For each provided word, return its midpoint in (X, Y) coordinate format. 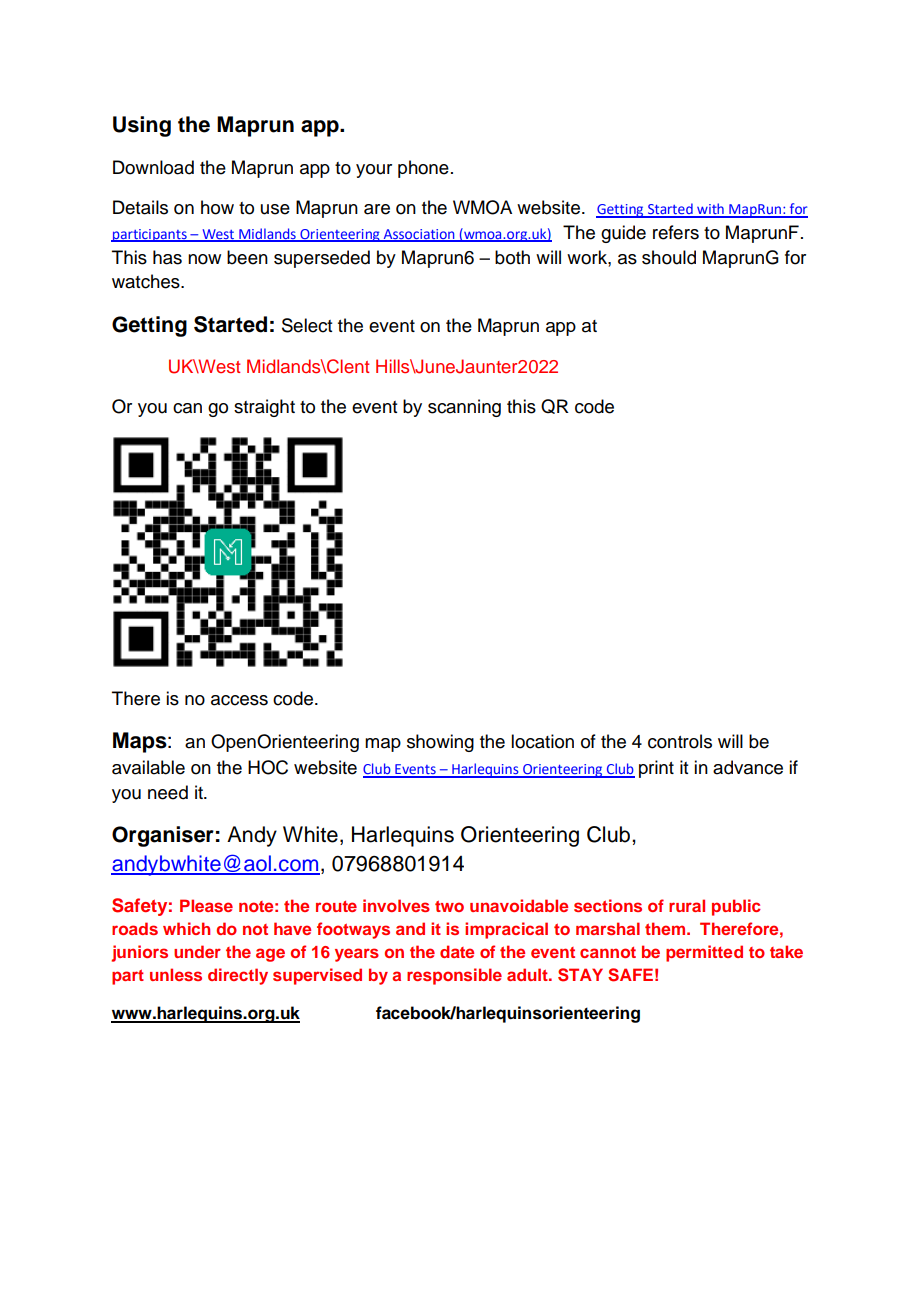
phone (423, 169)
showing (440, 743)
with (710, 210)
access (239, 700)
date (457, 951)
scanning (464, 408)
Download (153, 167)
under (197, 951)
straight (264, 408)
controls (680, 741)
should (669, 257)
